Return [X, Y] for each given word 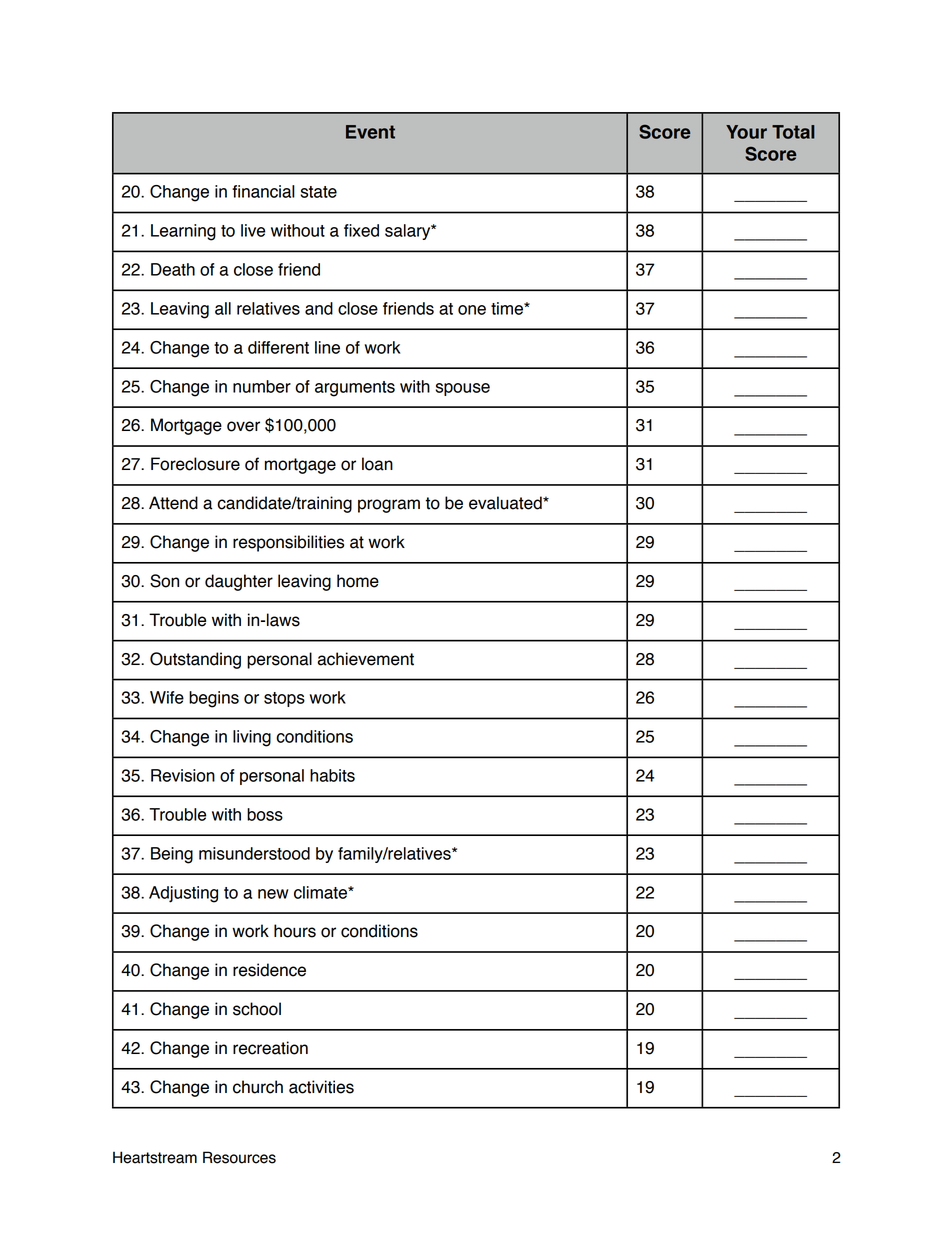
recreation [270, 1048]
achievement [365, 659]
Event [370, 132]
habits [332, 775]
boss [265, 814]
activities [321, 1087]
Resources [239, 1157]
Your [746, 132]
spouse [462, 389]
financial [263, 191]
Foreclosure [195, 464]
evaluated [506, 503]
